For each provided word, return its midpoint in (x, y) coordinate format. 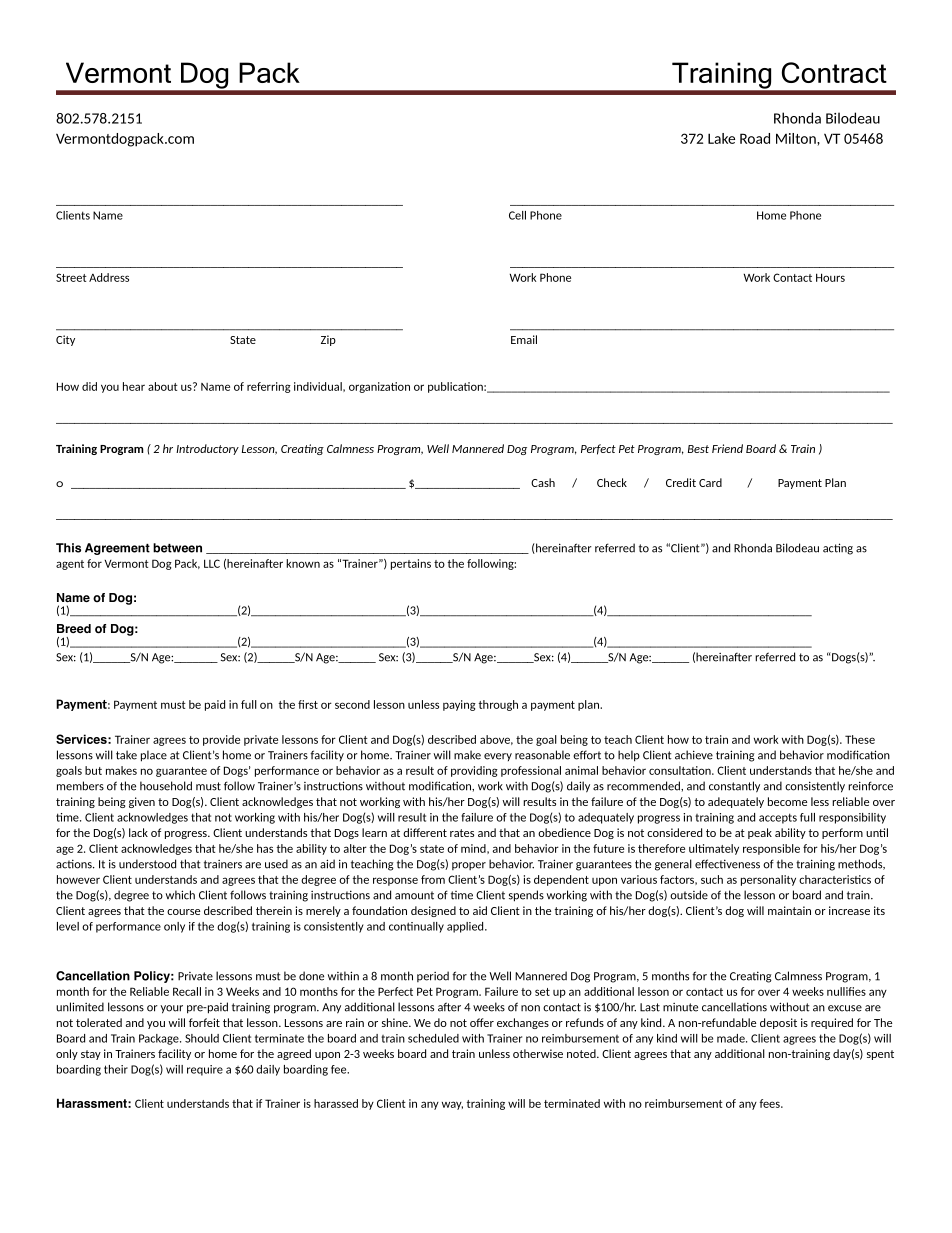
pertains (411, 564)
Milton (797, 138)
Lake (721, 138)
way (452, 1105)
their (116, 1069)
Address (109, 277)
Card (710, 482)
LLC (212, 563)
